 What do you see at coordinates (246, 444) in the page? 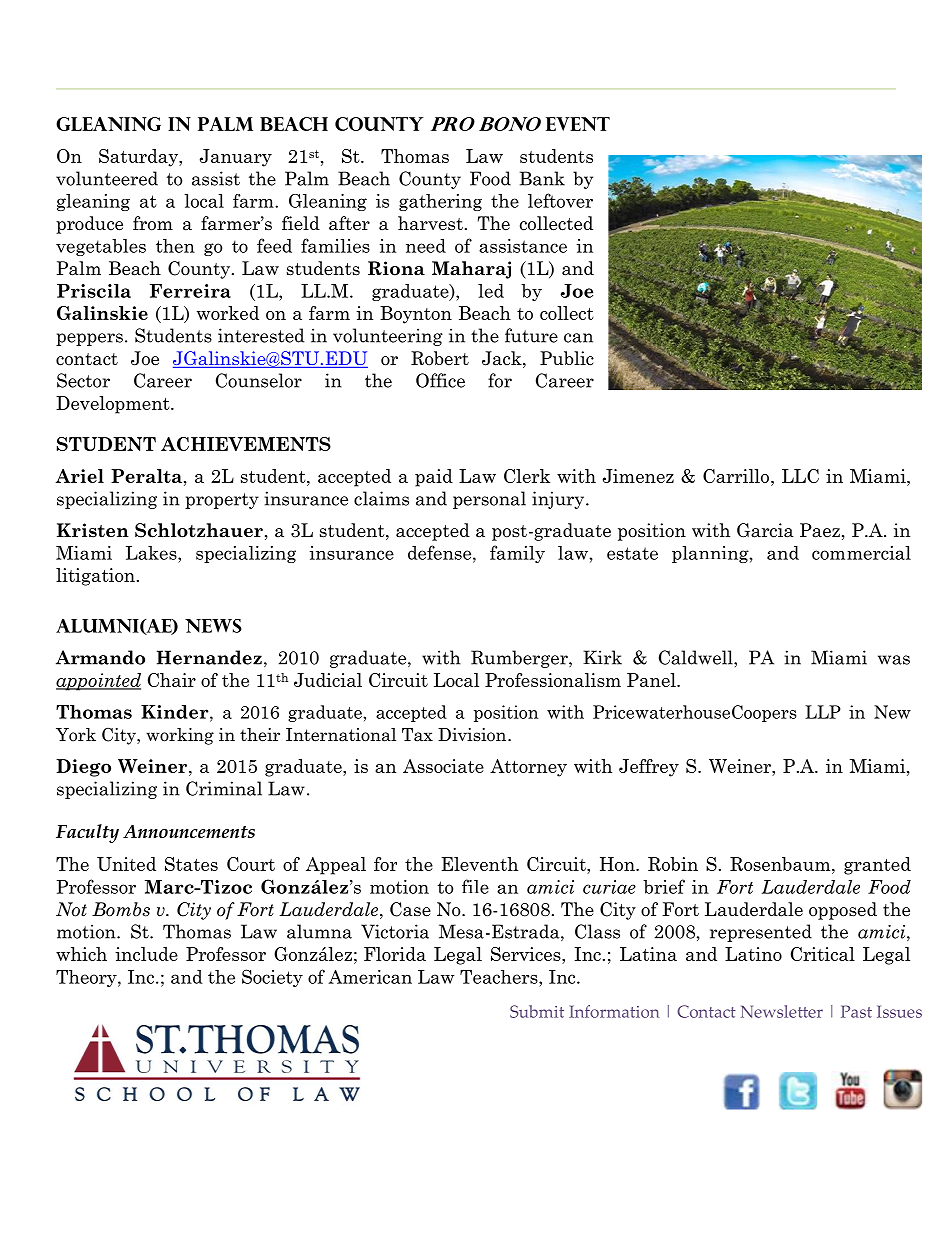
I see `ACHIEVEMENTS` at bounding box center [246, 444].
